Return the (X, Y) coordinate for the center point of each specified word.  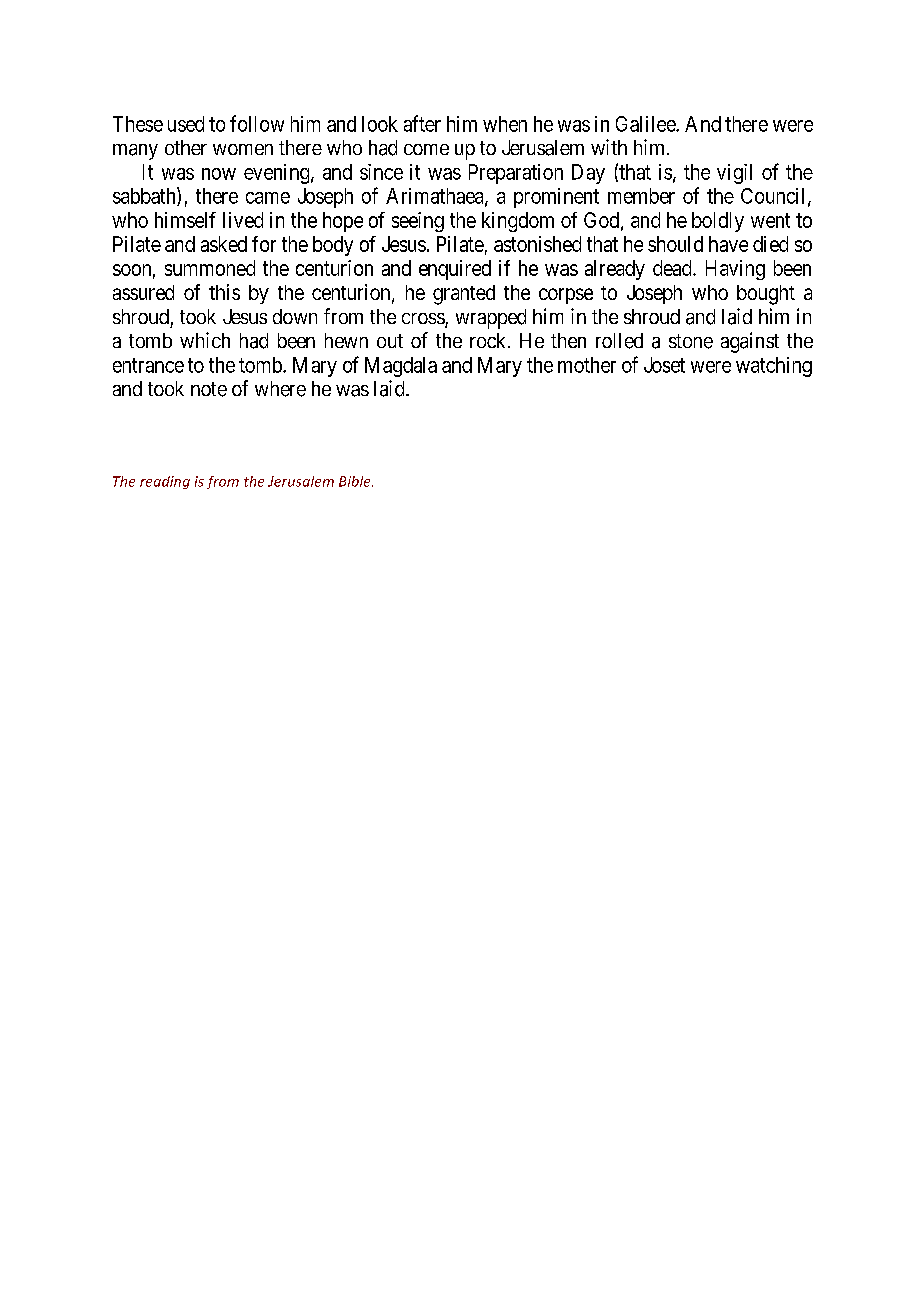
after (422, 123)
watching (774, 367)
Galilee (646, 124)
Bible (356, 481)
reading (165, 482)
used (186, 124)
